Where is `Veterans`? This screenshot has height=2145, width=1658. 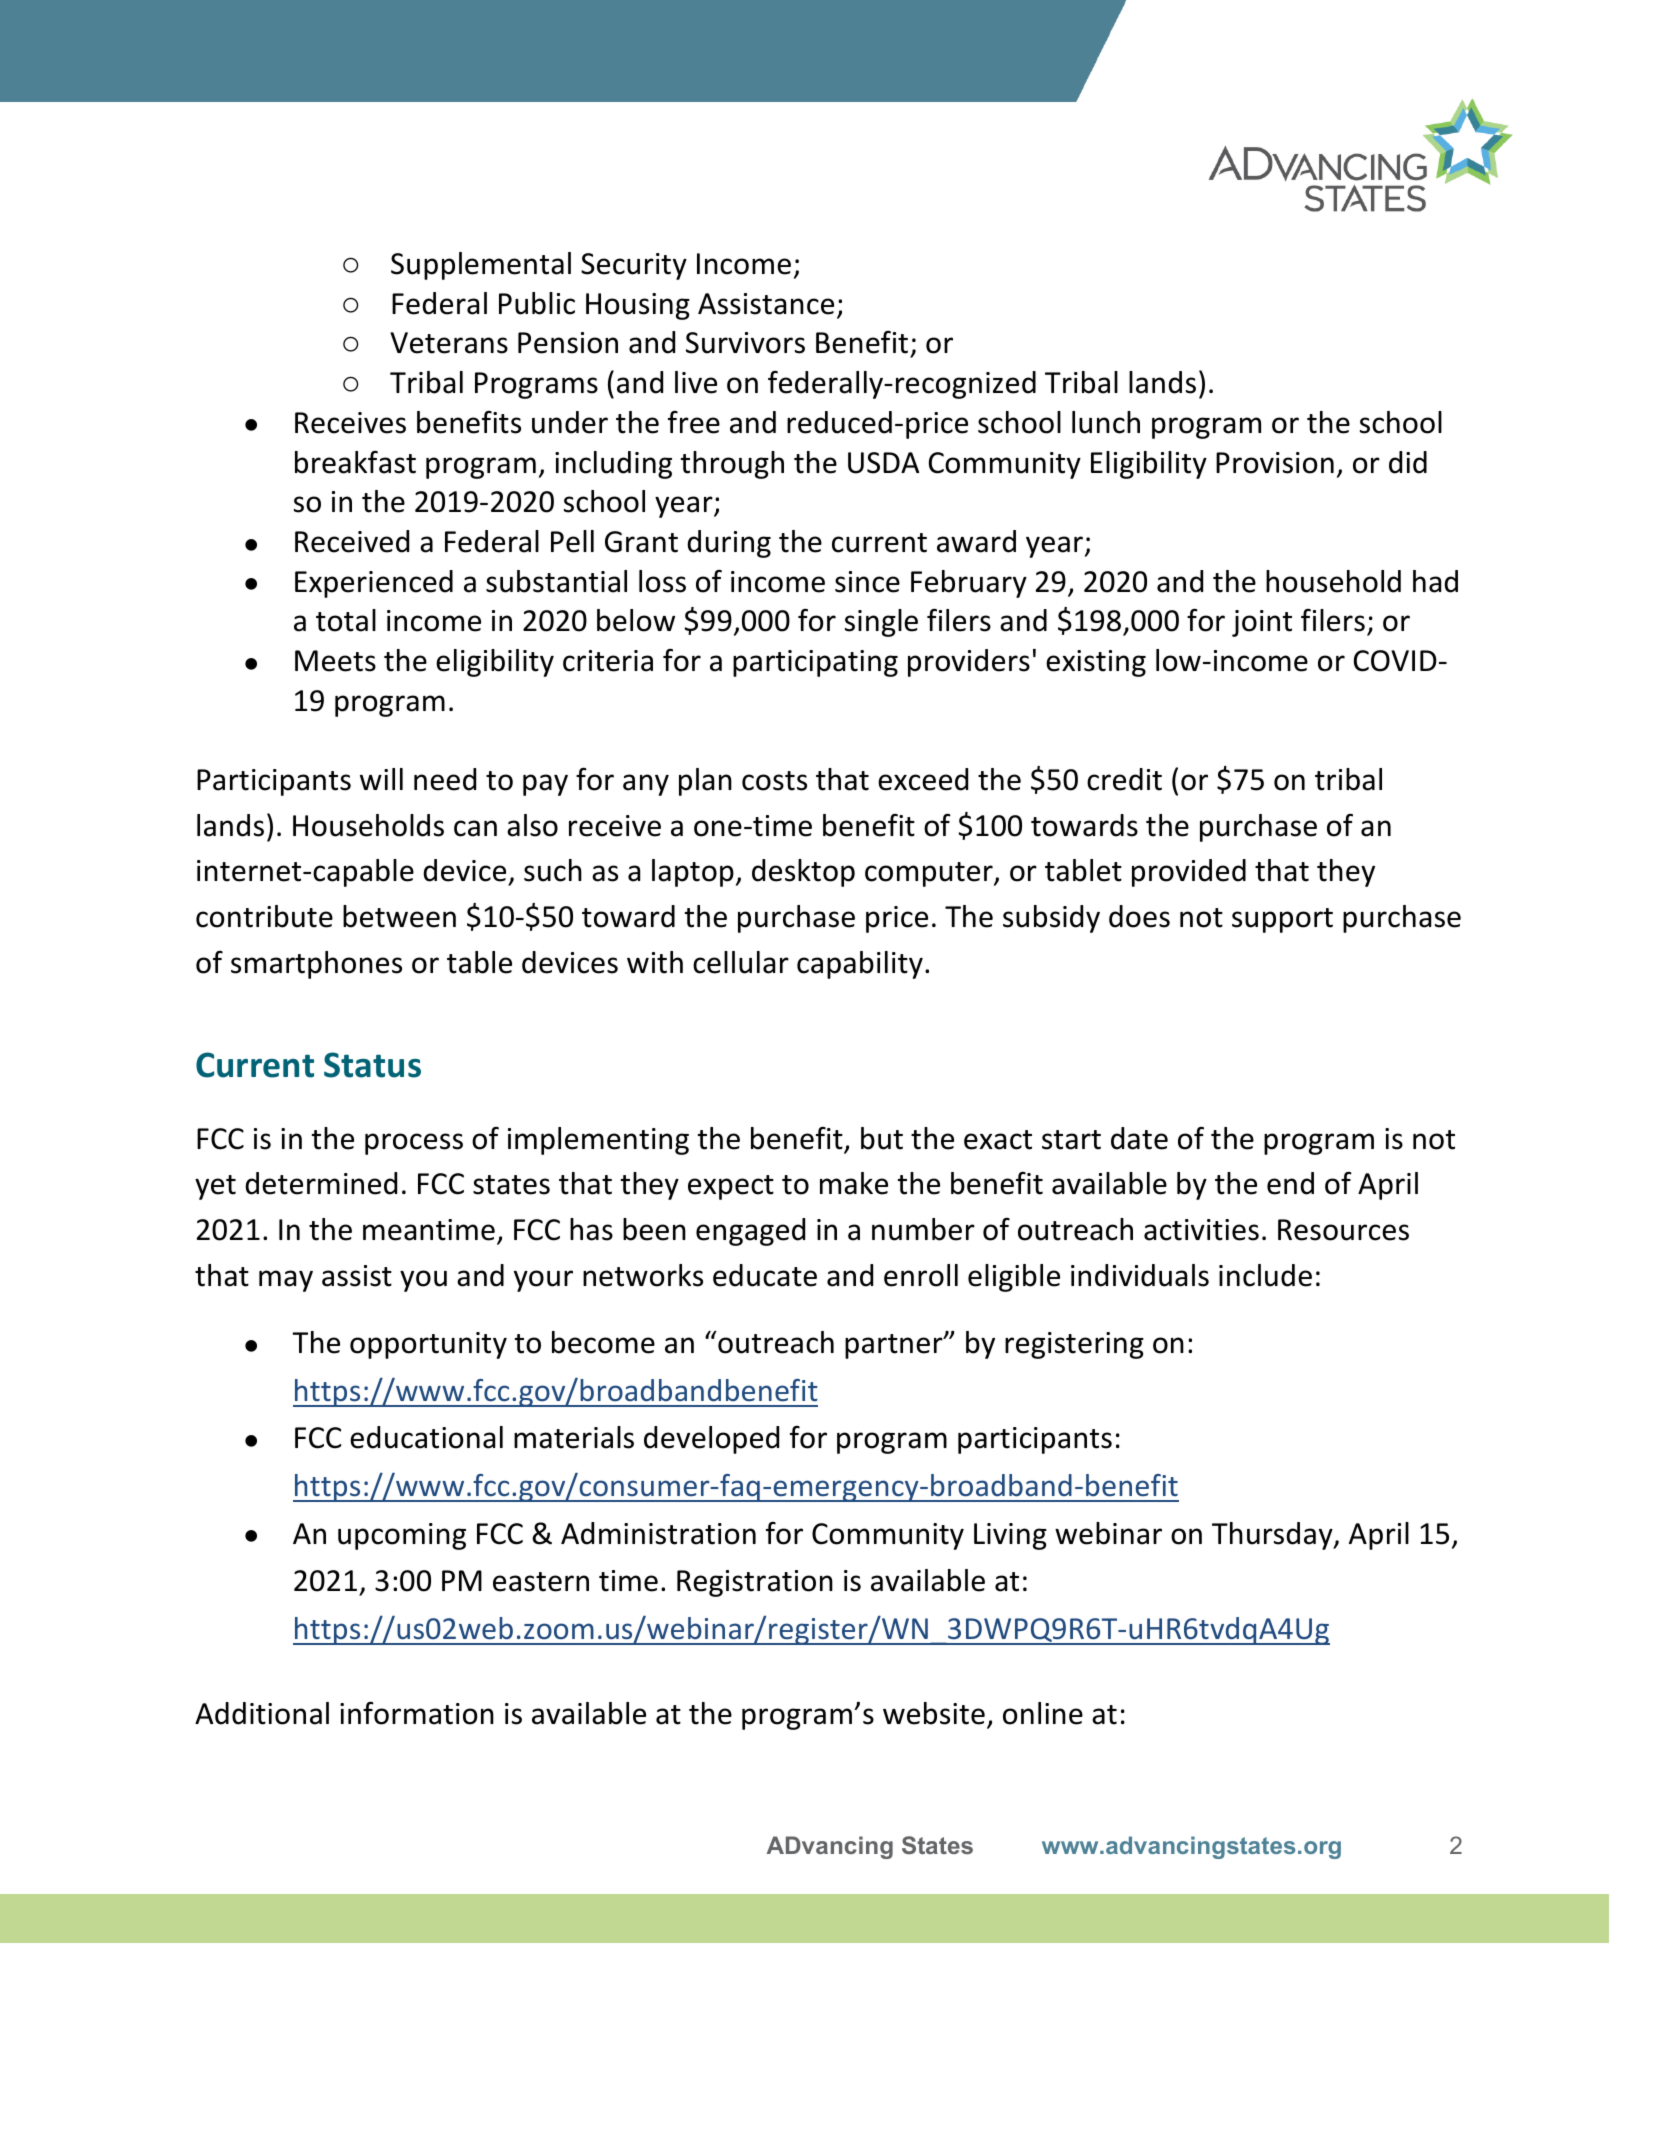 Veterans is located at coordinates (449, 343).
